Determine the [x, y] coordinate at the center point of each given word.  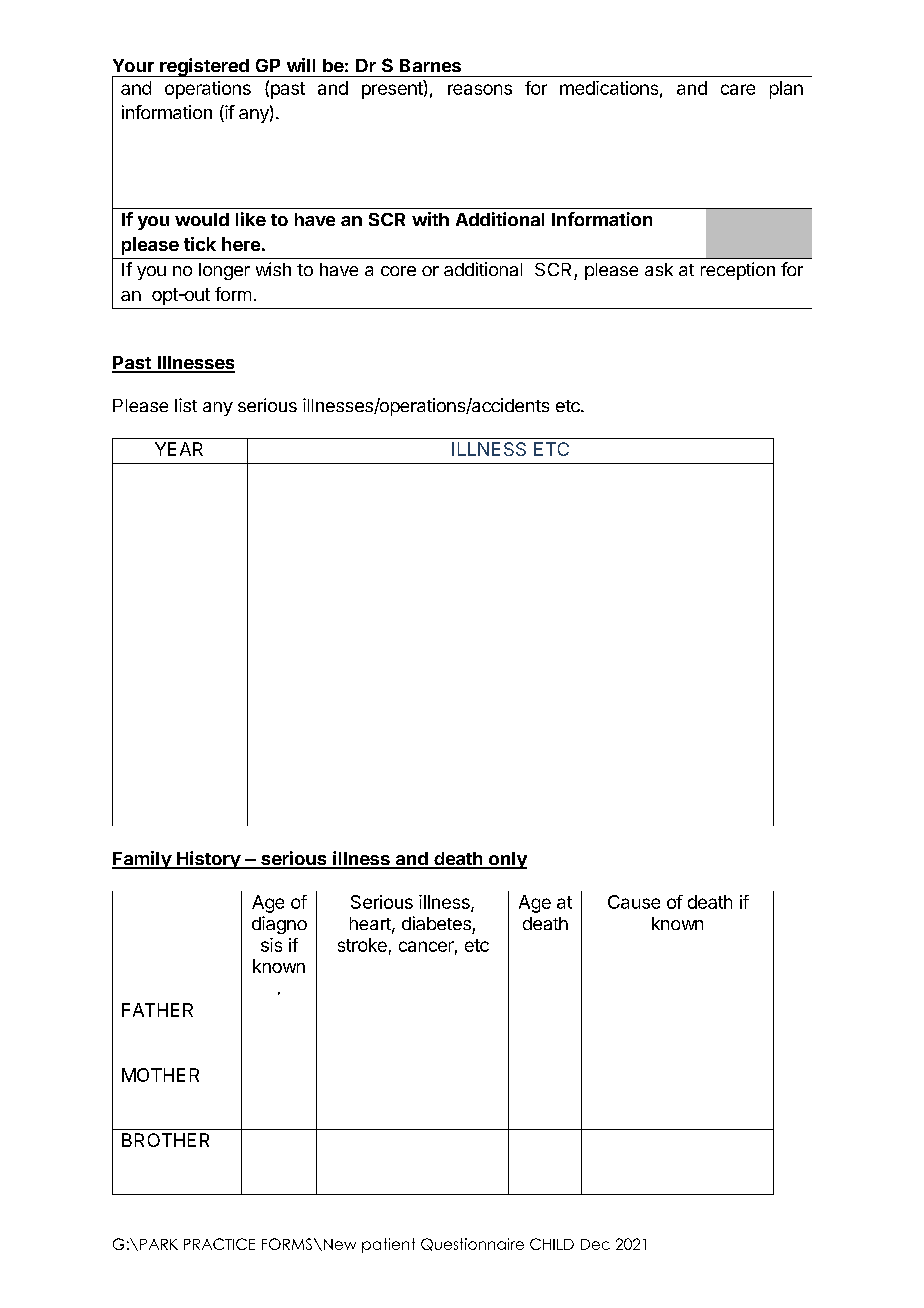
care [738, 89]
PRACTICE [219, 1244]
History [208, 860]
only [507, 860]
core [398, 271]
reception [738, 271]
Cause [634, 902]
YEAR [179, 449]
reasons [480, 89]
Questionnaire [472, 1244]
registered [204, 67]
